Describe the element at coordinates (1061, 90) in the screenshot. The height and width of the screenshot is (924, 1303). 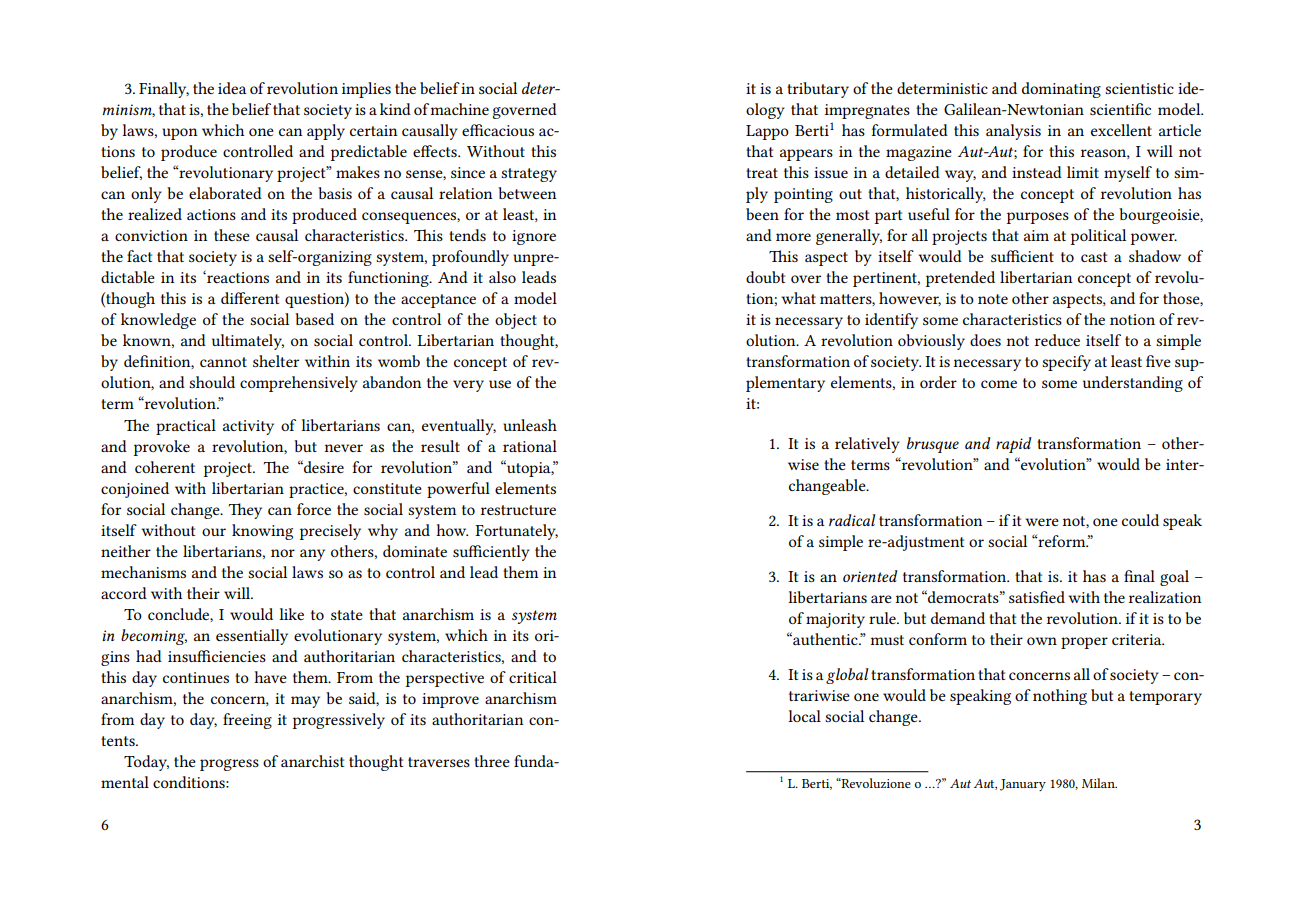
I see `dominating` at that location.
